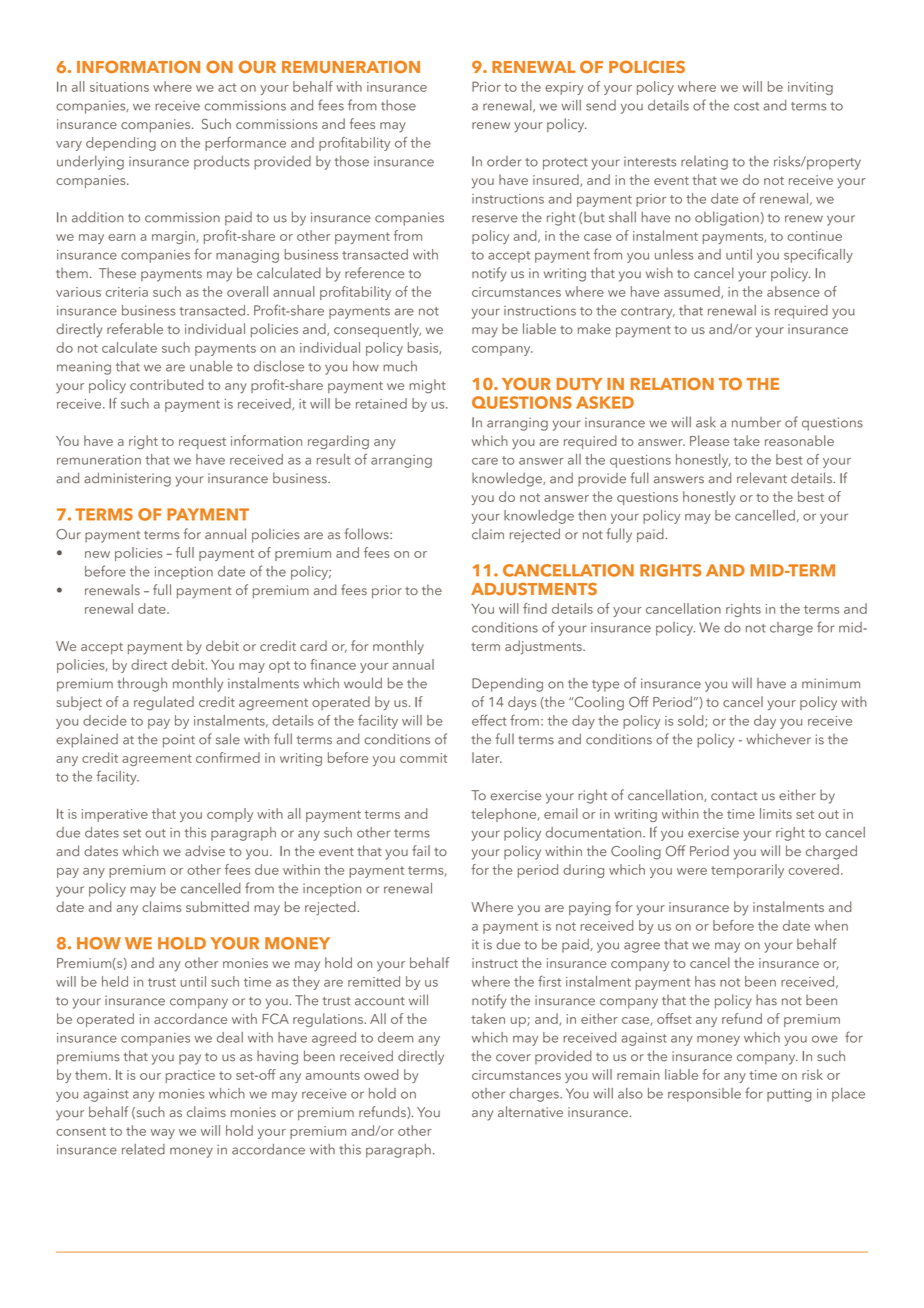  Describe the element at coordinates (746, 106) in the image. I see `cost` at that location.
